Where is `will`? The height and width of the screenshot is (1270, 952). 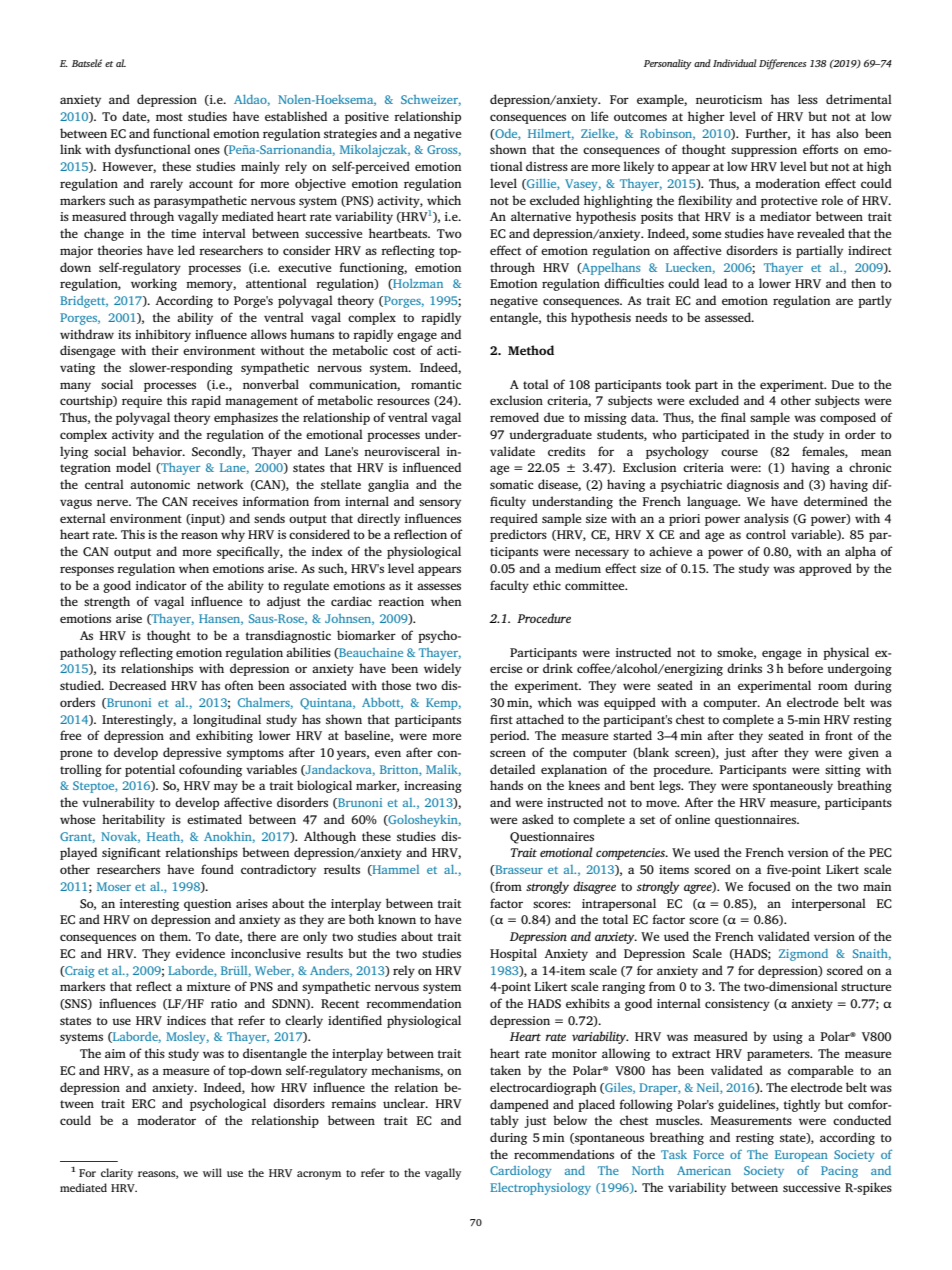 will is located at coordinates (212, 1172).
